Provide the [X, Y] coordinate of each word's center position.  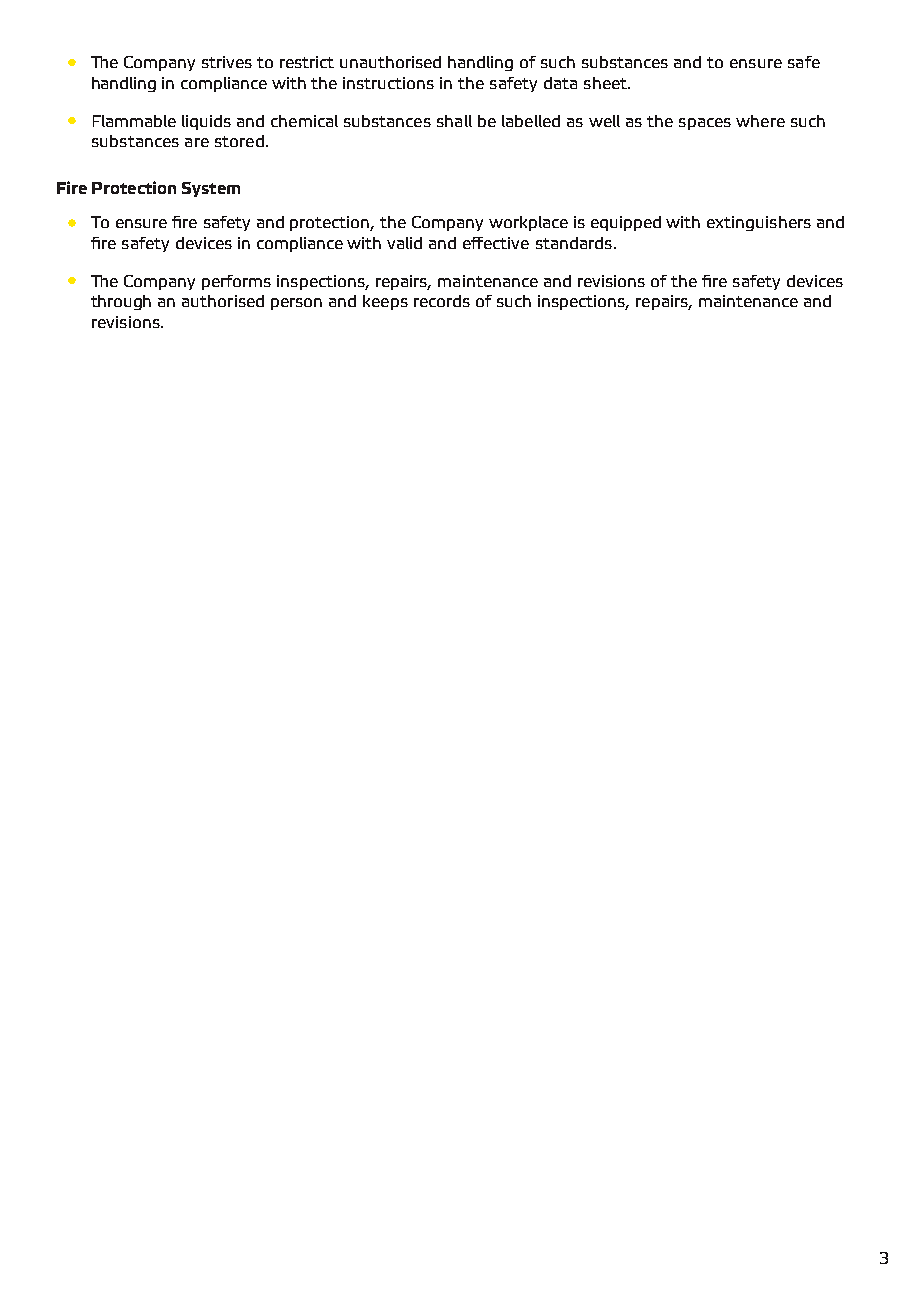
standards [574, 243]
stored [239, 141]
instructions [388, 83]
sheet [606, 83]
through [121, 302]
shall [454, 121]
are [197, 142]
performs [236, 282]
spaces [705, 124]
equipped [626, 223]
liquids [206, 122]
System [211, 189]
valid [404, 243]
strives [227, 62]
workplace [528, 223]
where [760, 121]
